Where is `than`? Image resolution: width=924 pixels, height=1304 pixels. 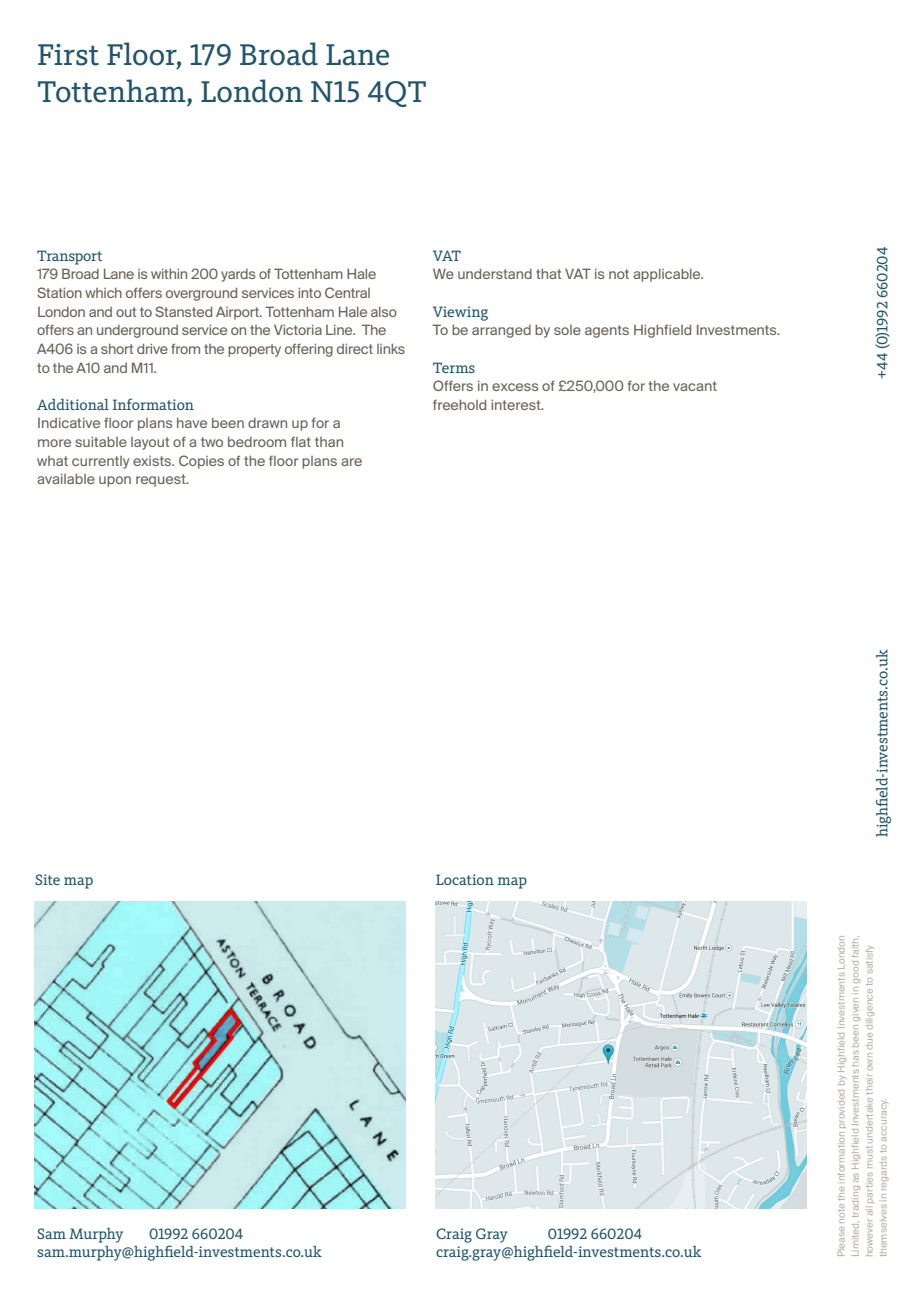
than is located at coordinates (329, 442).
